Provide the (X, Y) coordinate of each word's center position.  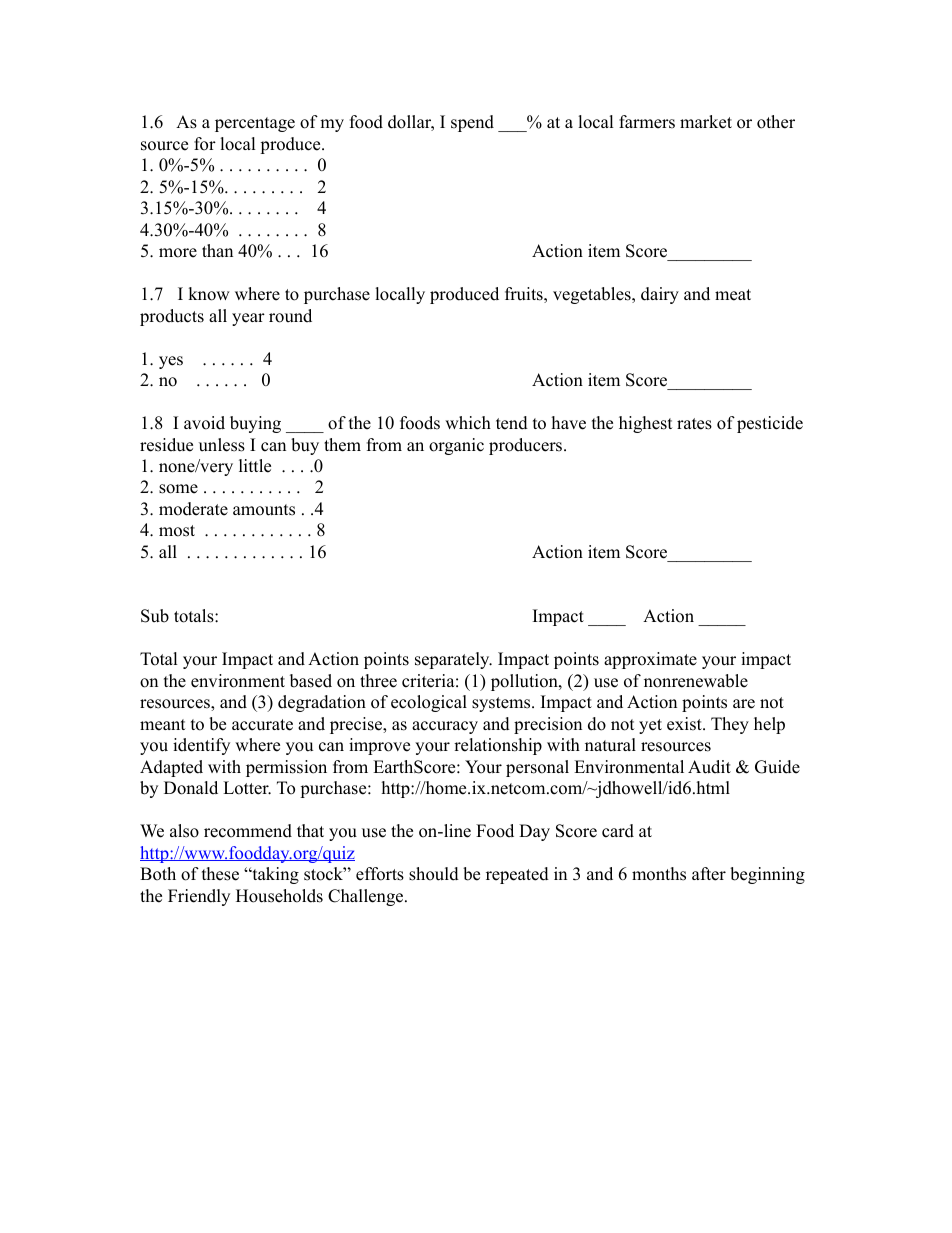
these (220, 874)
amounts (264, 510)
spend (472, 123)
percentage (255, 124)
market (706, 122)
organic (456, 446)
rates (694, 424)
